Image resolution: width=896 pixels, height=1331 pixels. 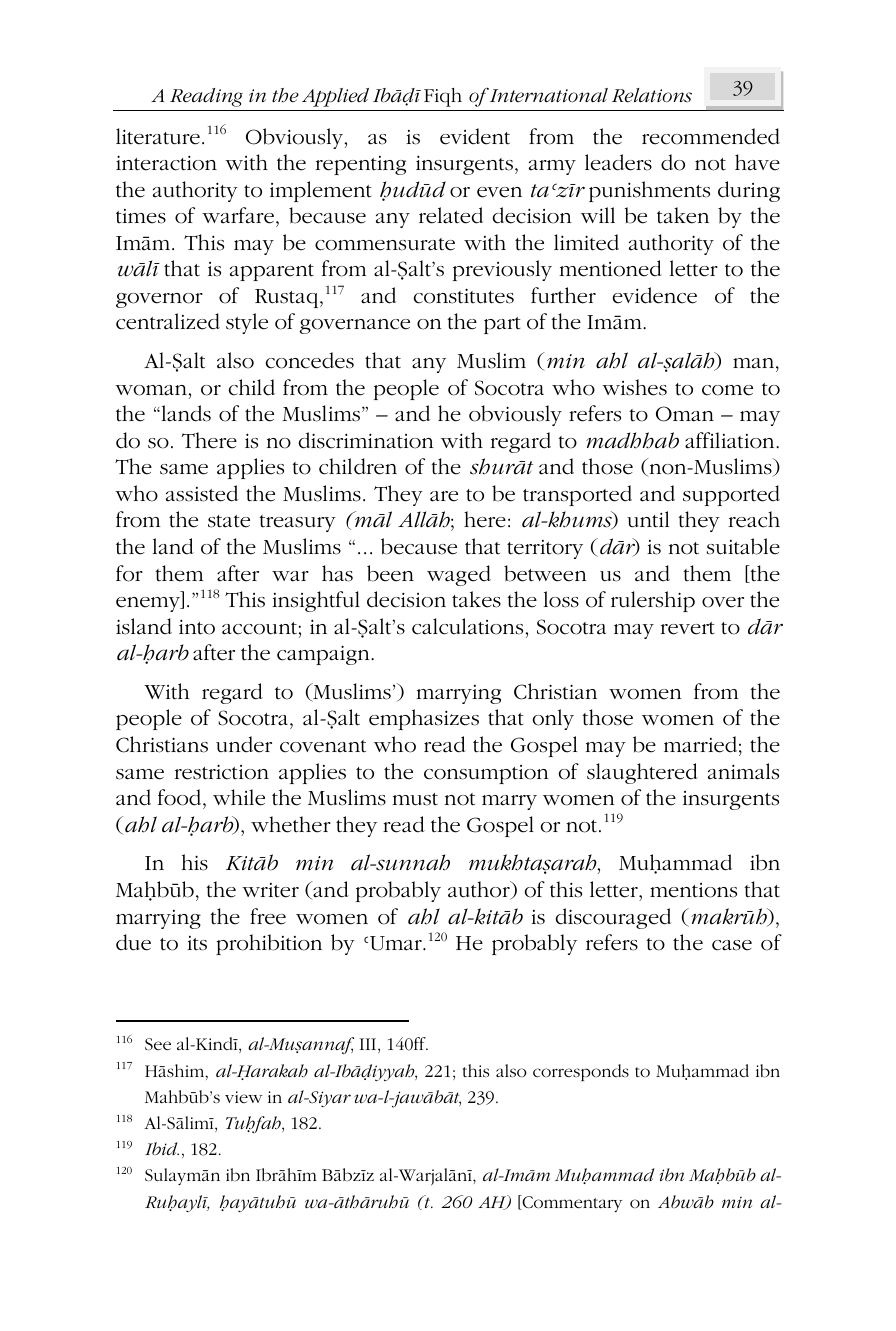 What do you see at coordinates (731, 495) in the screenshot?
I see `supported` at bounding box center [731, 495].
